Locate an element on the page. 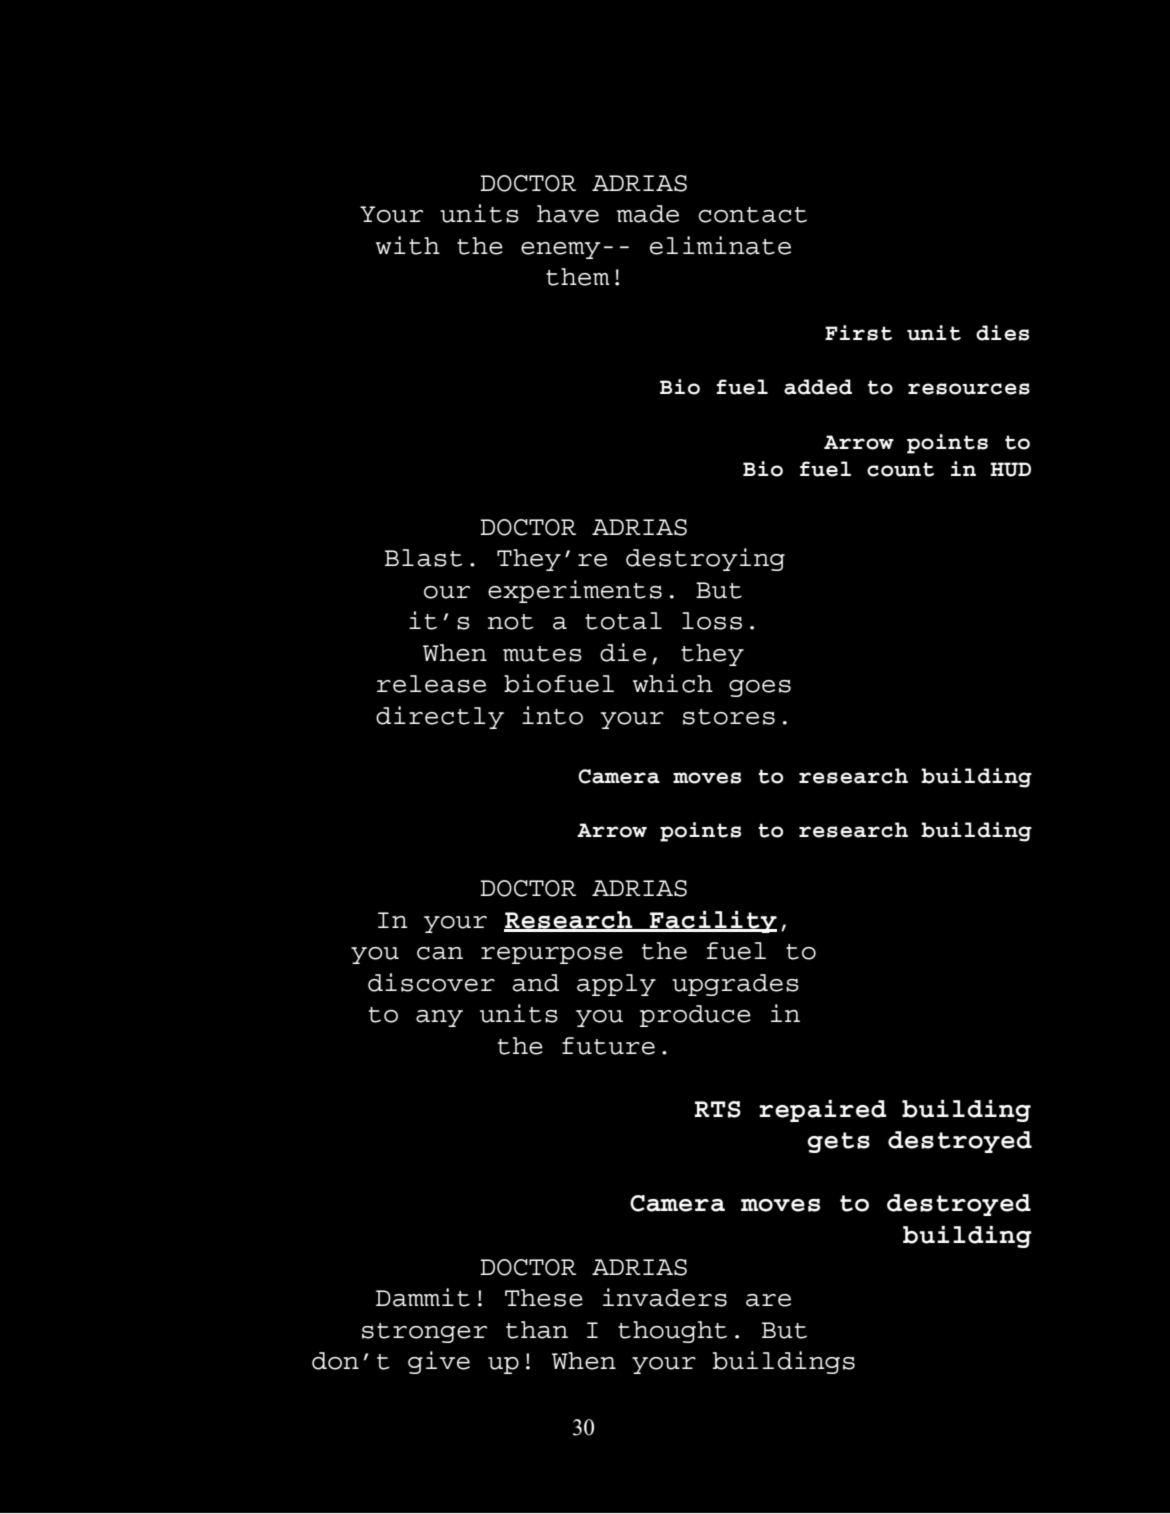  give is located at coordinates (439, 1362).
